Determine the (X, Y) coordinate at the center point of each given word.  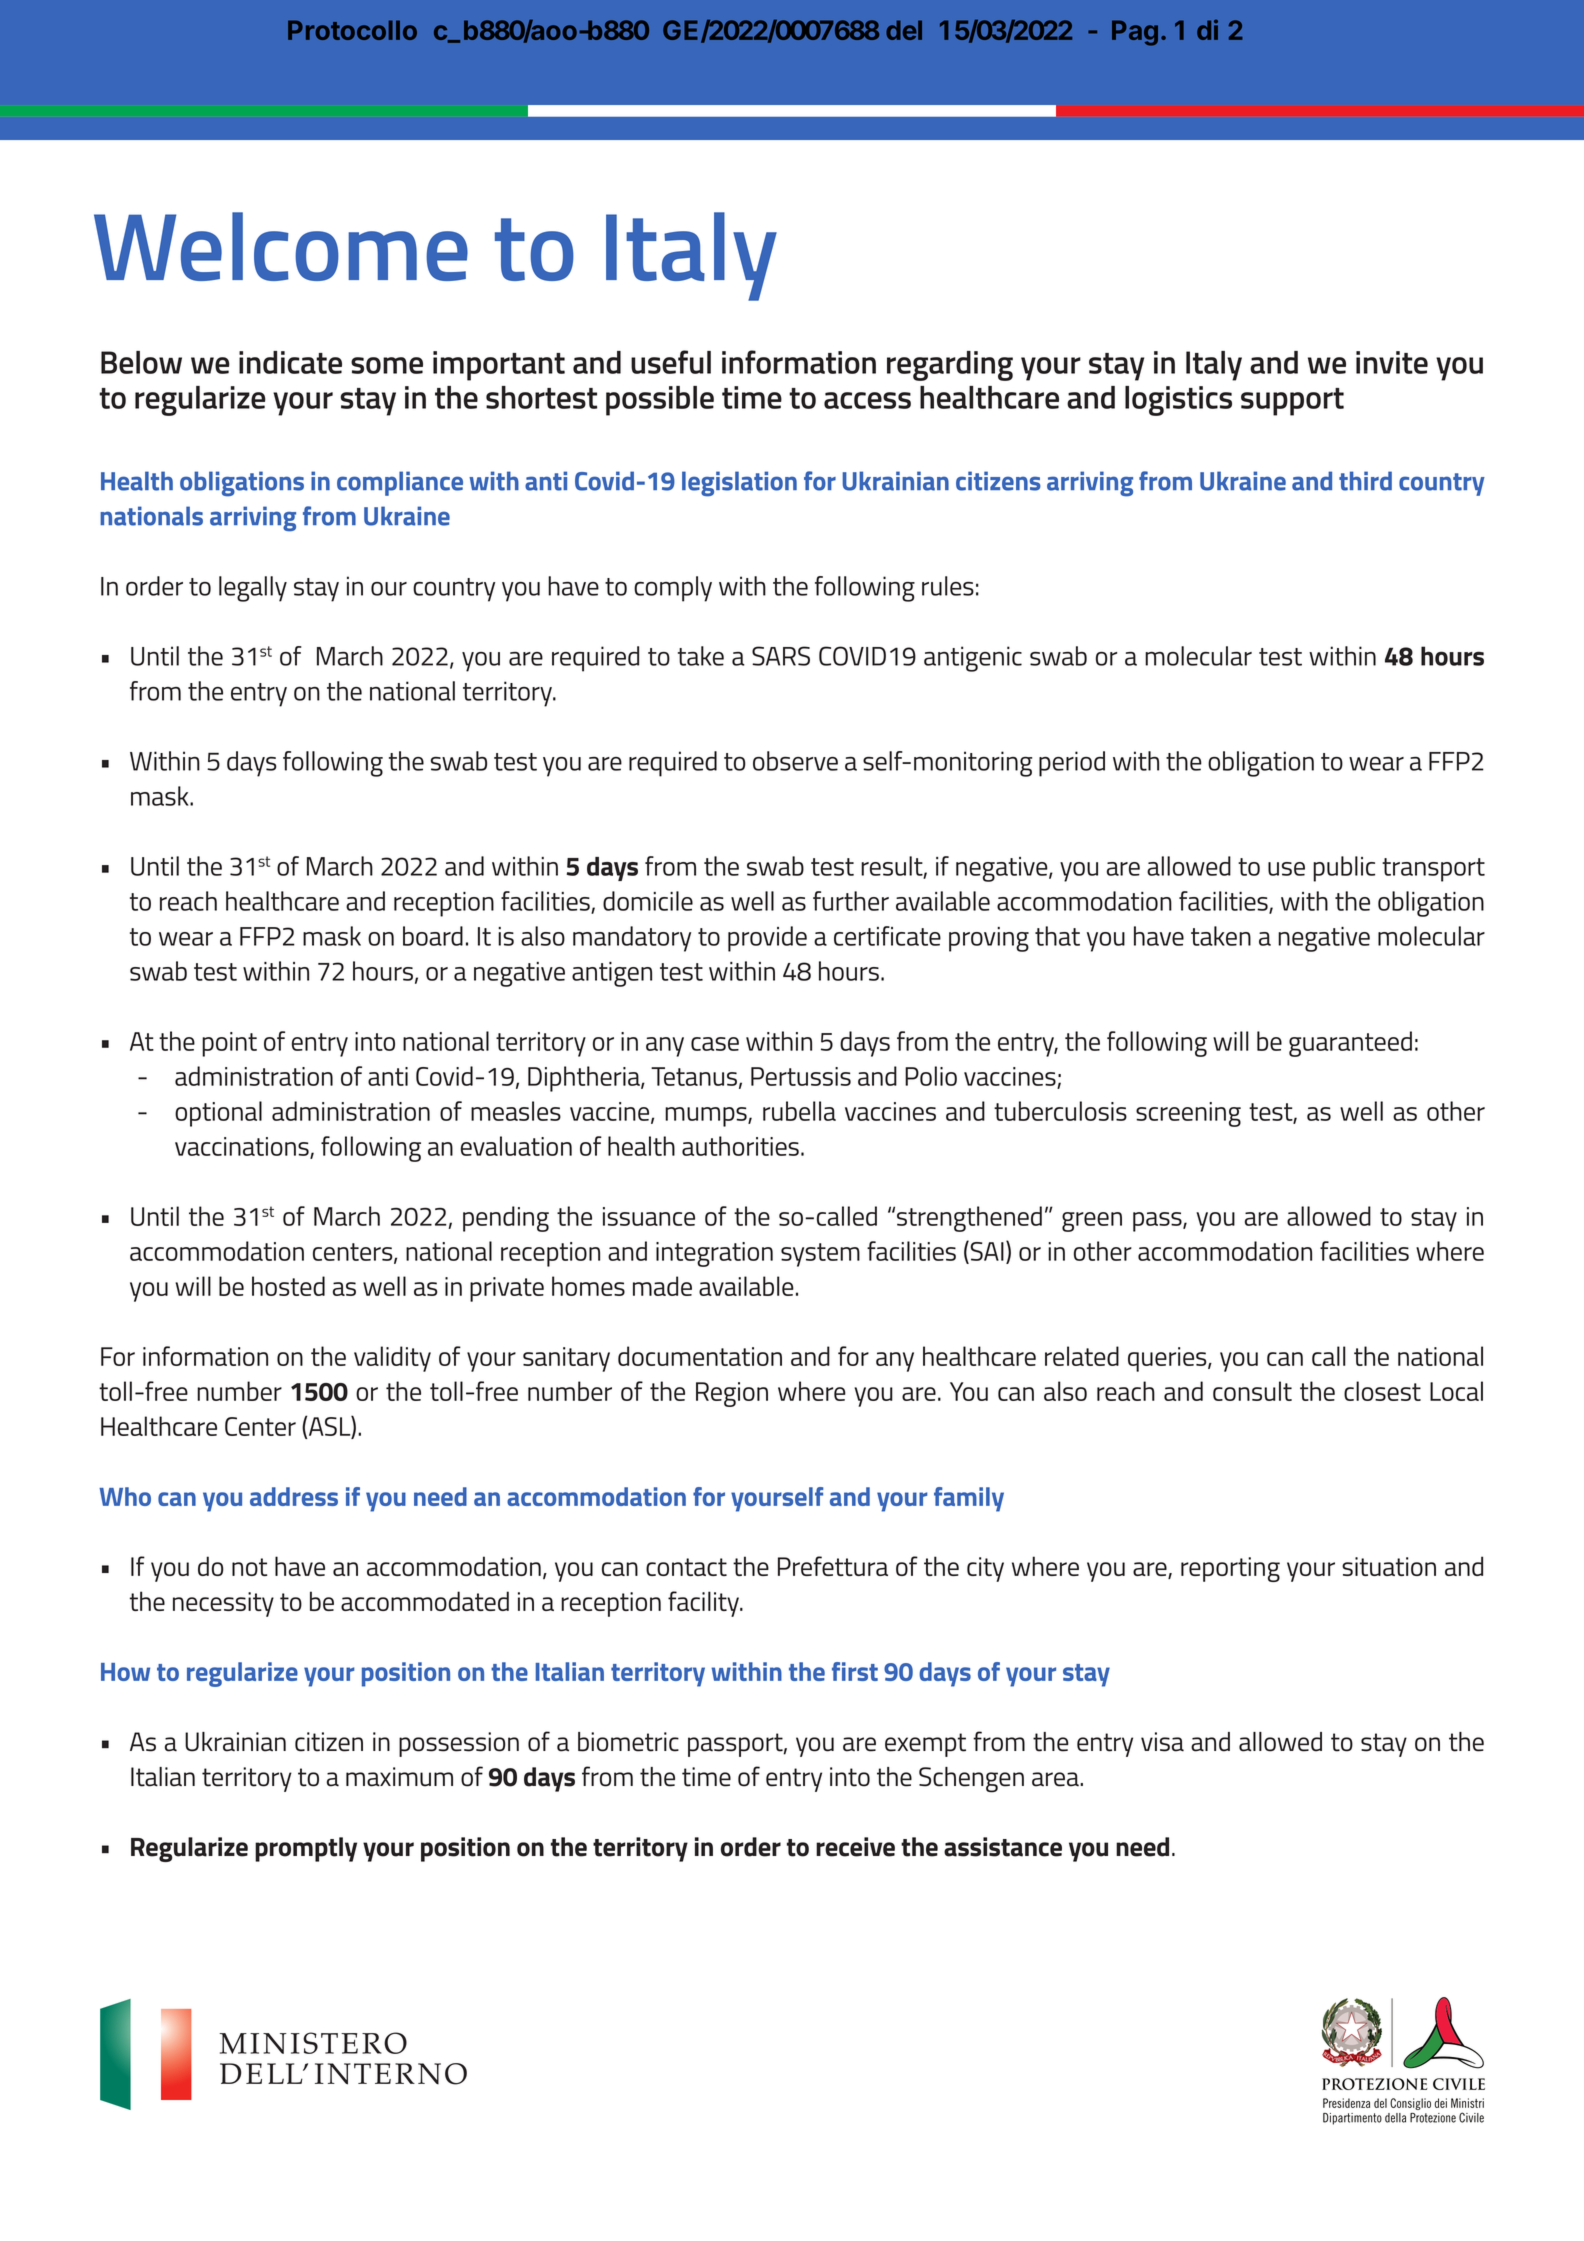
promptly (306, 1849)
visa (1162, 1742)
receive (855, 1847)
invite (1392, 362)
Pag (1135, 33)
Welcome (281, 246)
